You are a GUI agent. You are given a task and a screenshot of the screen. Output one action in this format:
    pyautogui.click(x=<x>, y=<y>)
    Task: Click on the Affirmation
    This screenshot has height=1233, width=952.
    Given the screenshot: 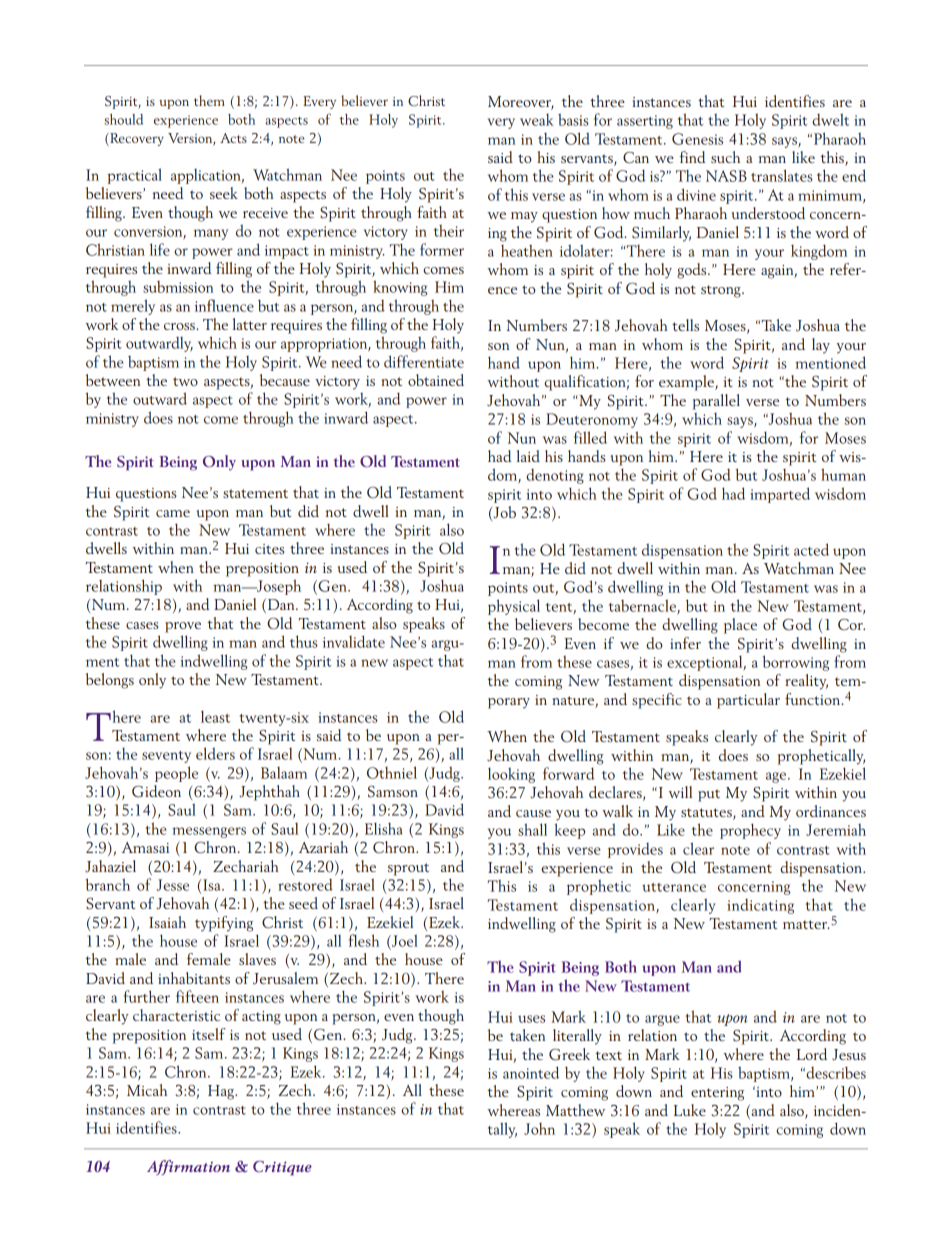 What is the action you would take?
    pyautogui.click(x=188, y=1167)
